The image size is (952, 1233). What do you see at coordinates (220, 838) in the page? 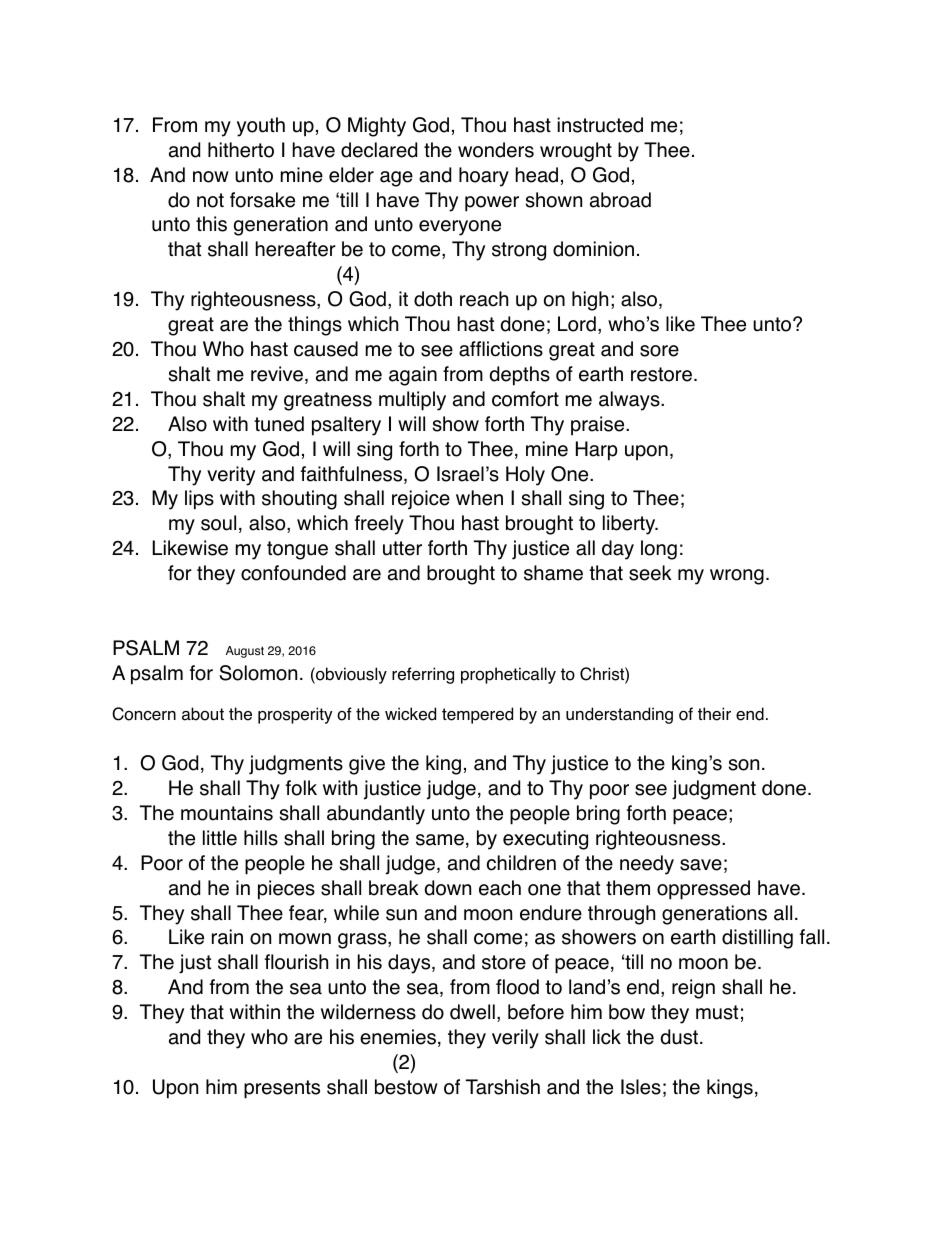
I see `little` at bounding box center [220, 838].
